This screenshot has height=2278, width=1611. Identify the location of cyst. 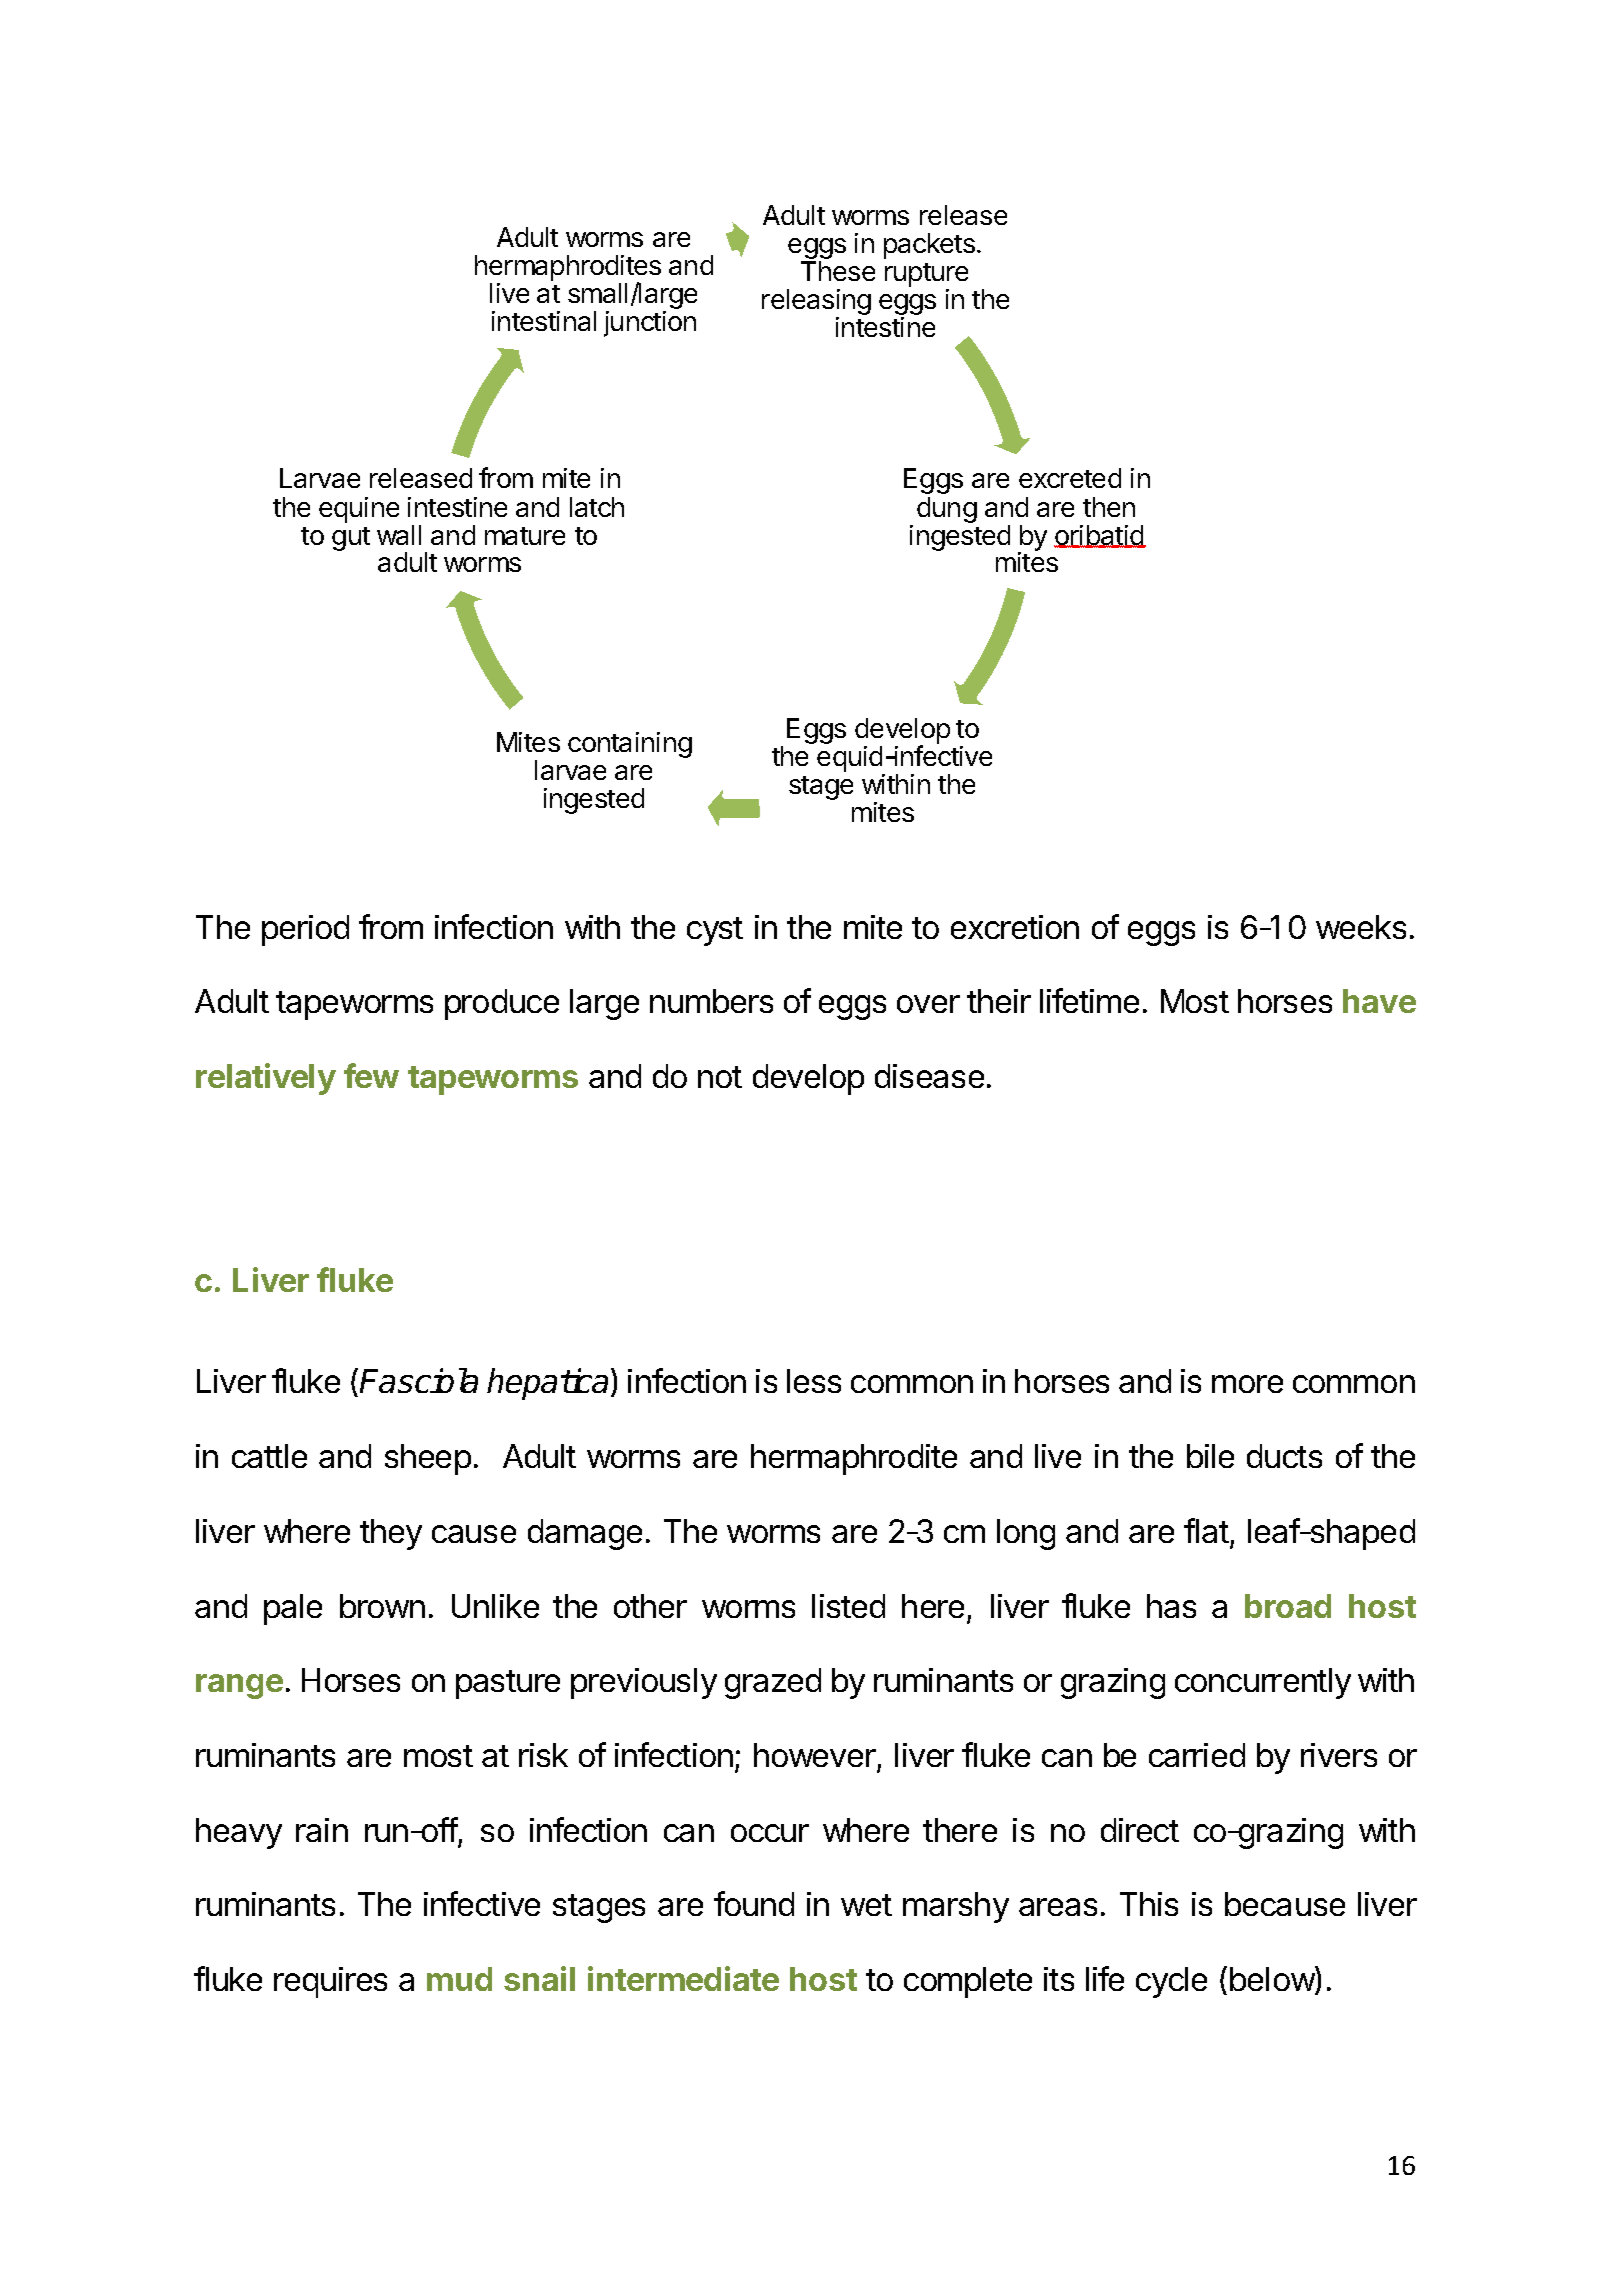
(715, 931).
